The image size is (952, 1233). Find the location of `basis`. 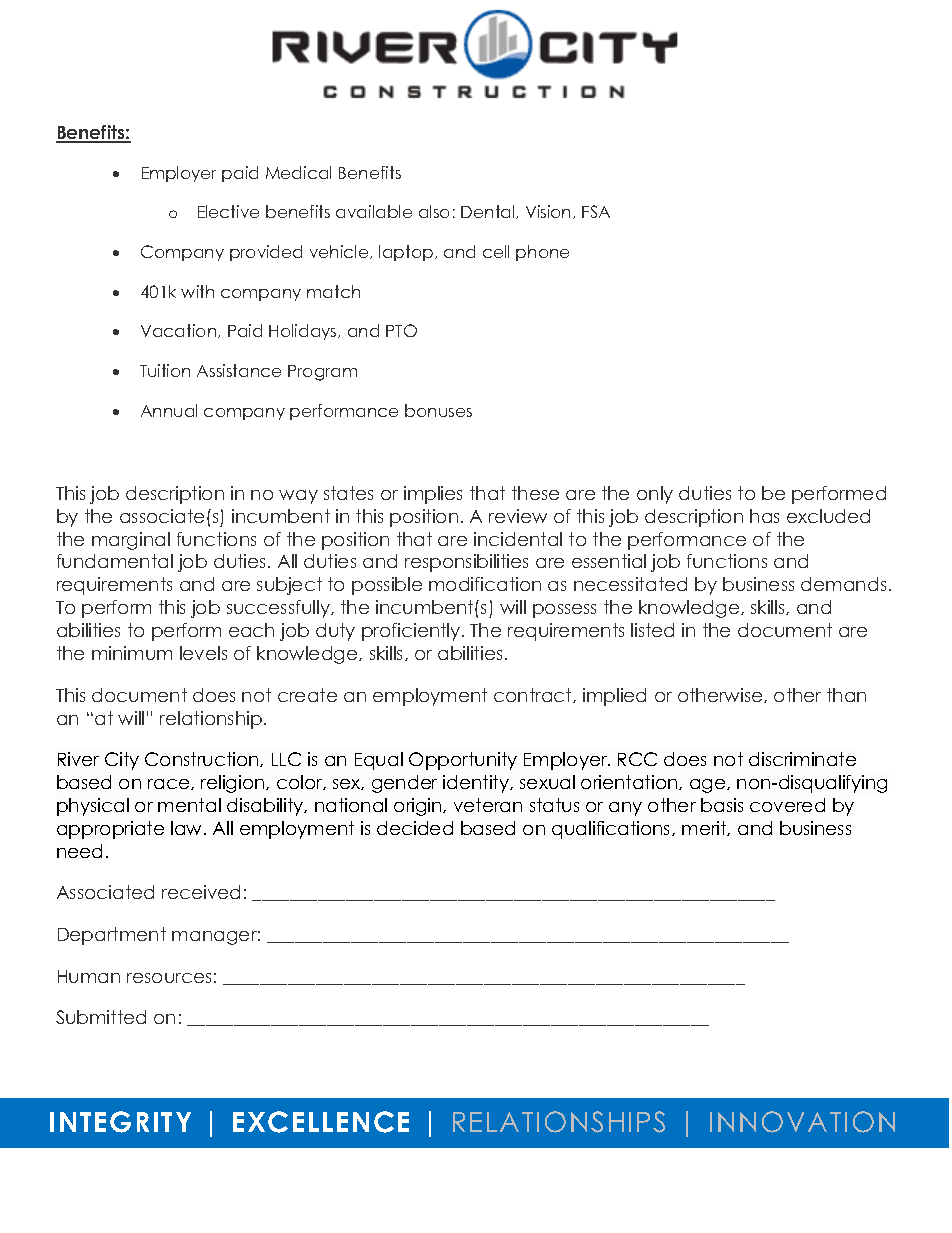

basis is located at coordinates (722, 805).
